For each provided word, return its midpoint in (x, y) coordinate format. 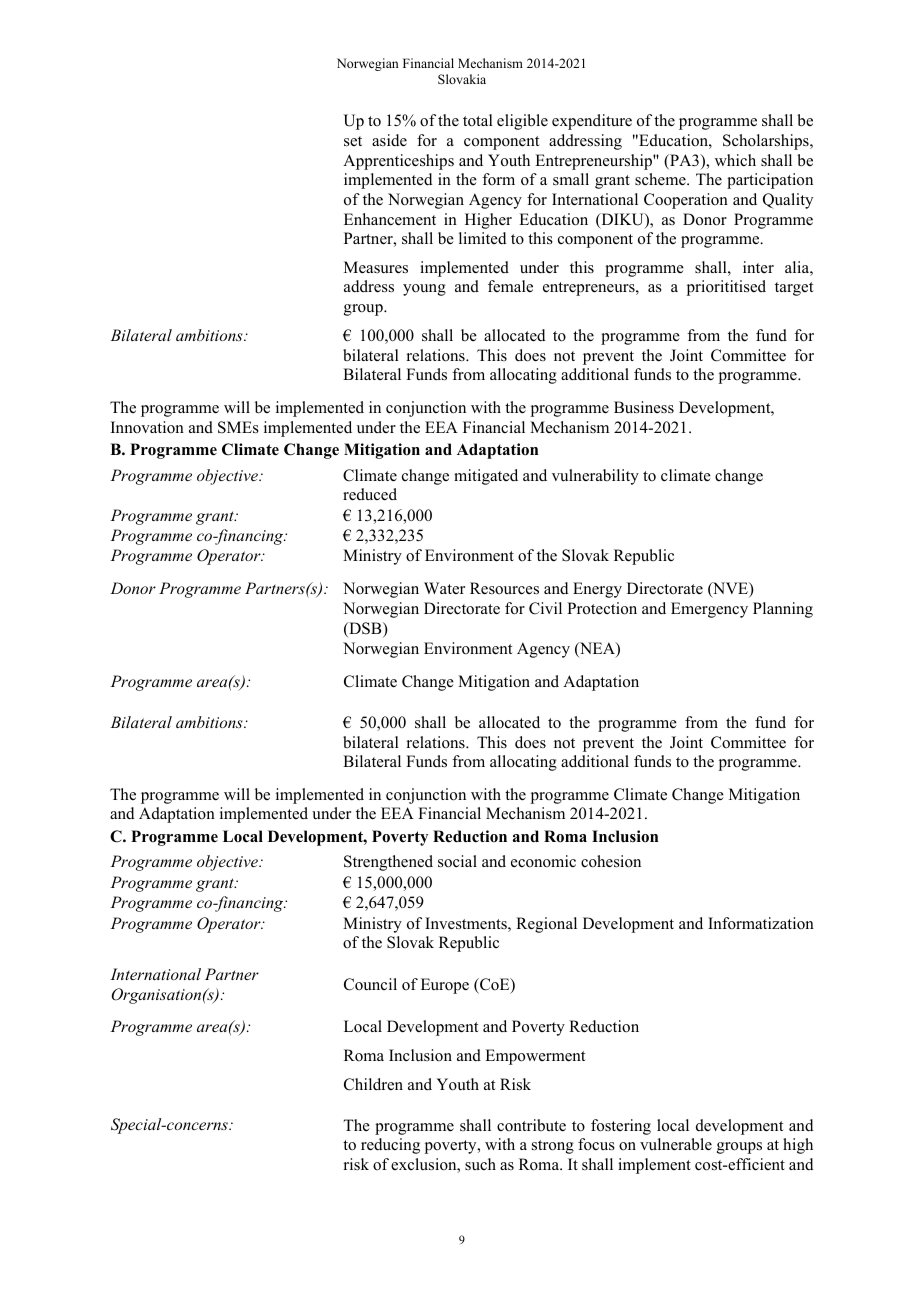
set (353, 141)
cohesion (611, 861)
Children (373, 1084)
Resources (504, 588)
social (457, 861)
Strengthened (388, 863)
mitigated (486, 477)
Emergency (709, 610)
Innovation (147, 427)
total (478, 120)
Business (644, 407)
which (735, 160)
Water (444, 588)
